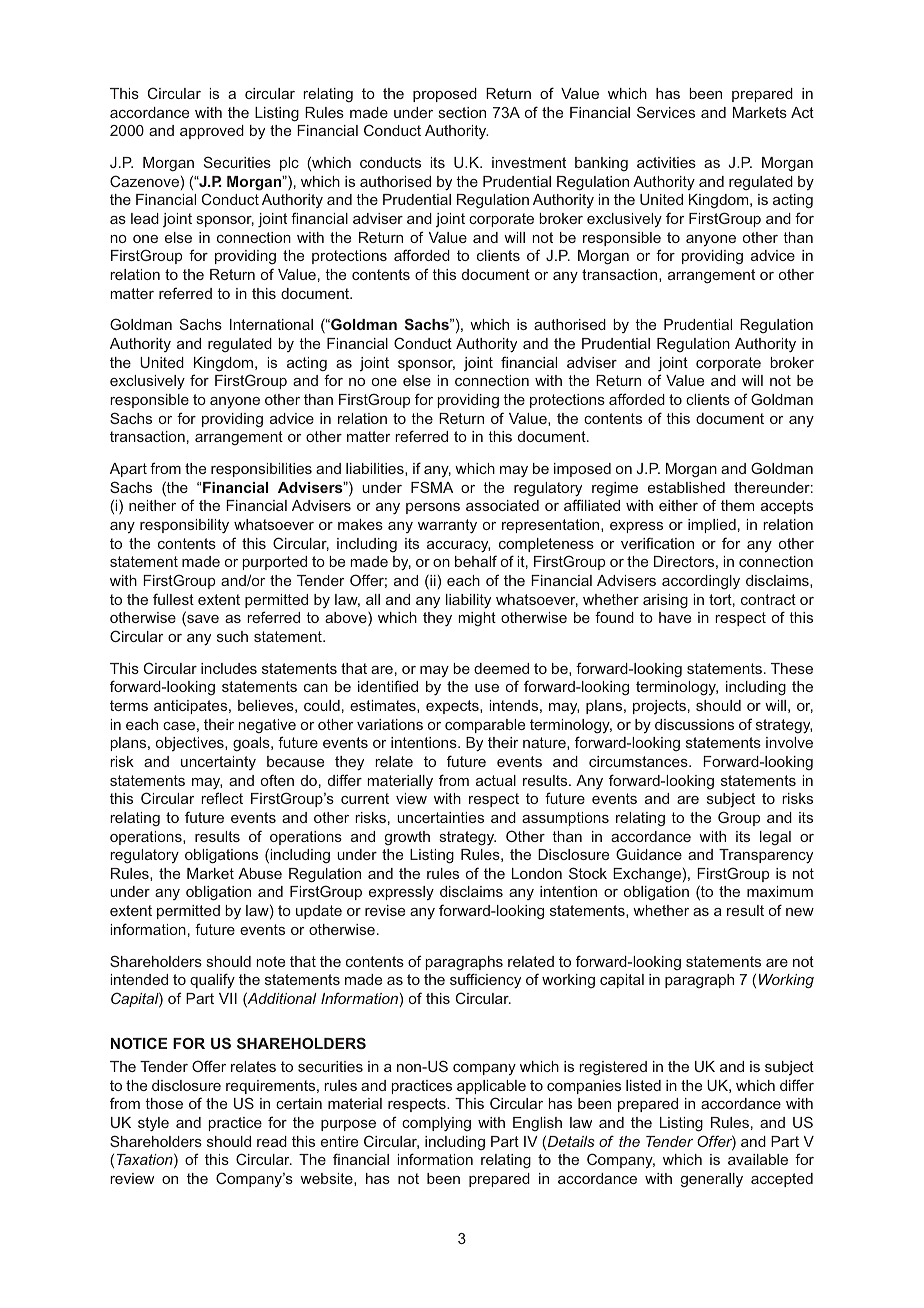  Describe the element at coordinates (436, 1124) in the screenshot. I see `complying` at that location.
